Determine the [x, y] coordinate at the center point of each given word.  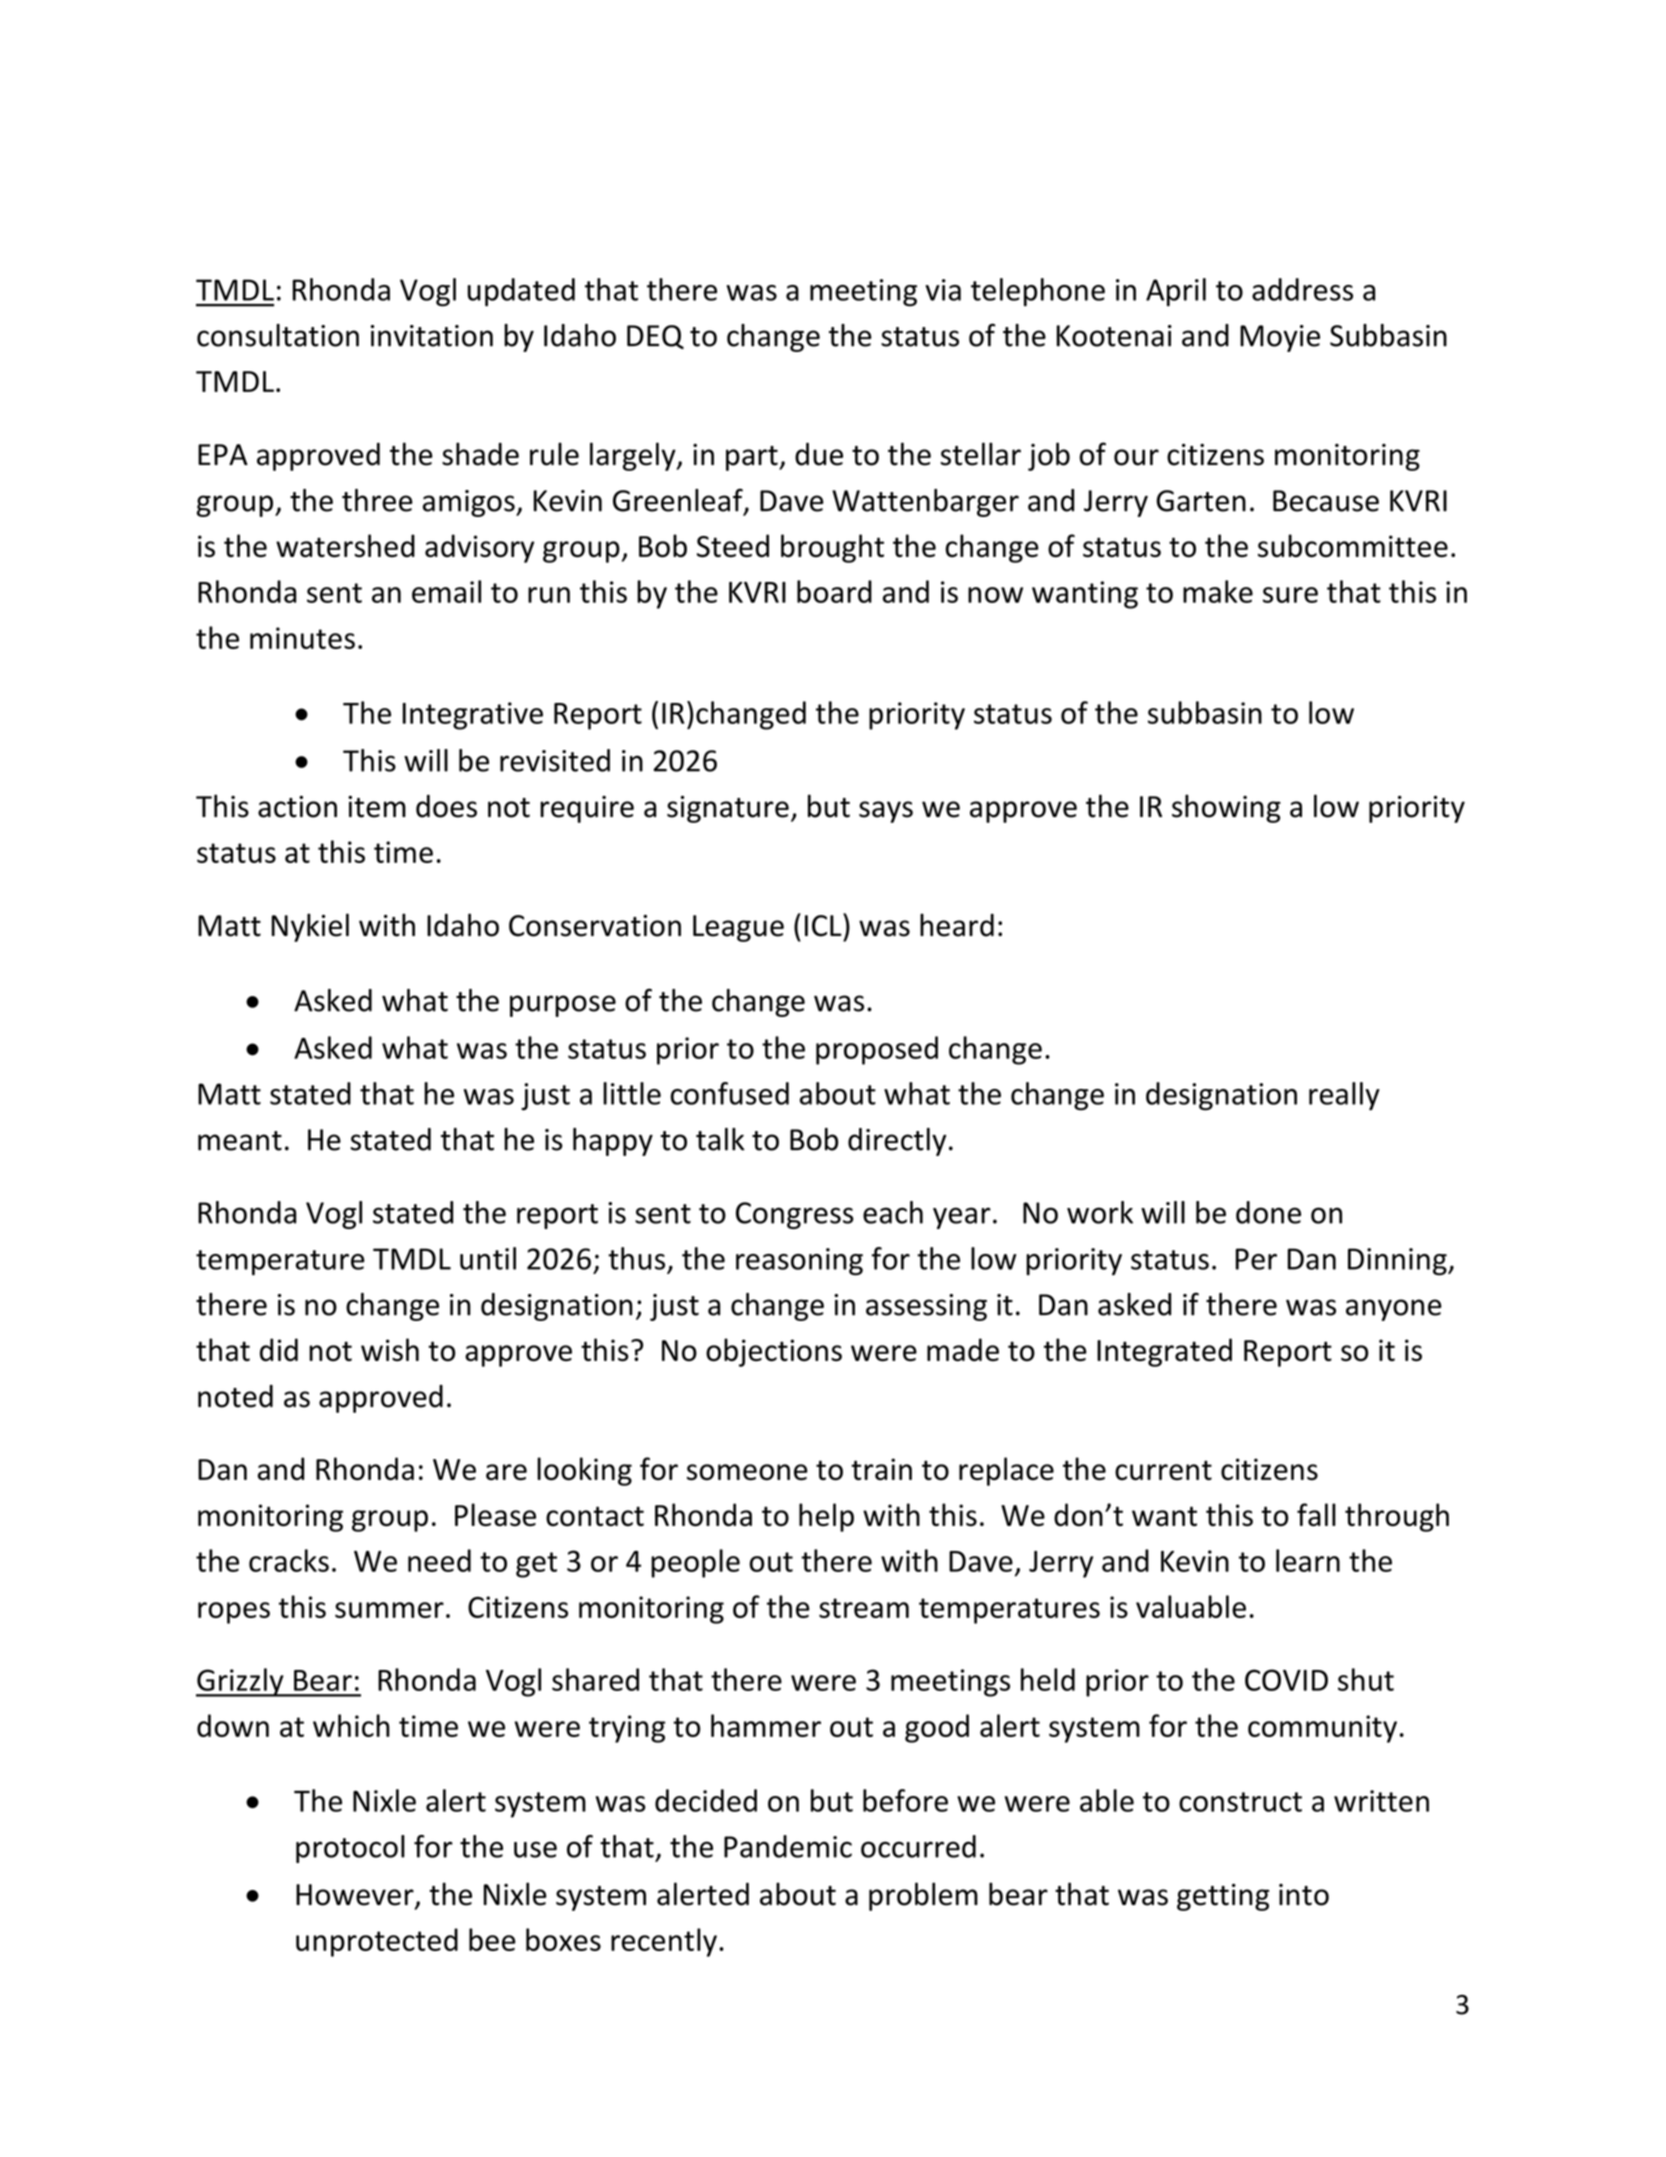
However [356, 1896]
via [943, 290]
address [1302, 289]
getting [1223, 1897]
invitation [432, 336]
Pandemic [788, 1846]
